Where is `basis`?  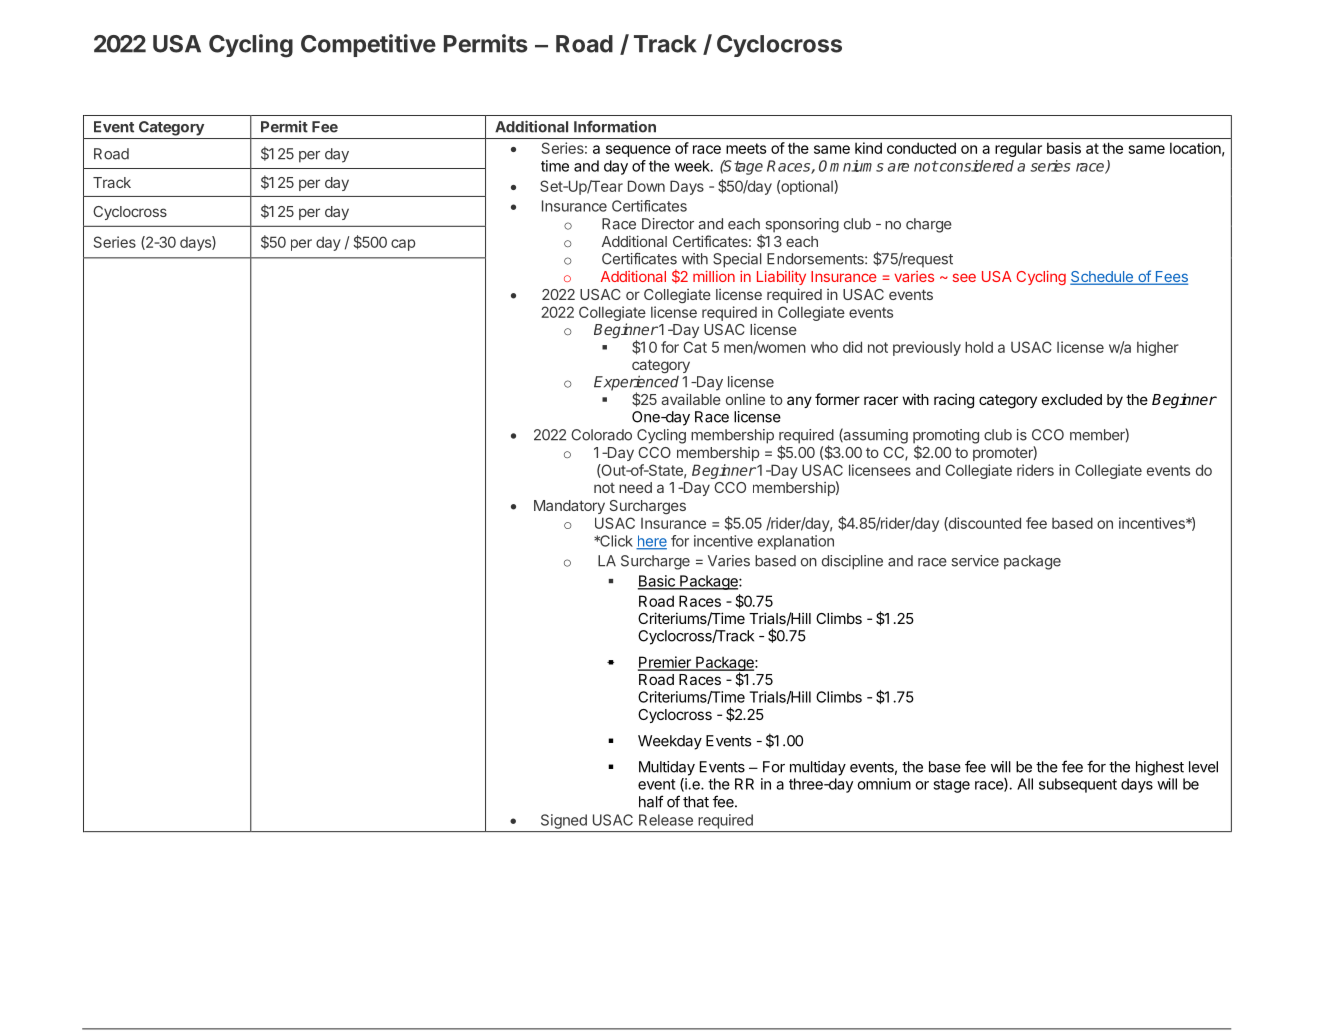
basis is located at coordinates (1064, 148).
